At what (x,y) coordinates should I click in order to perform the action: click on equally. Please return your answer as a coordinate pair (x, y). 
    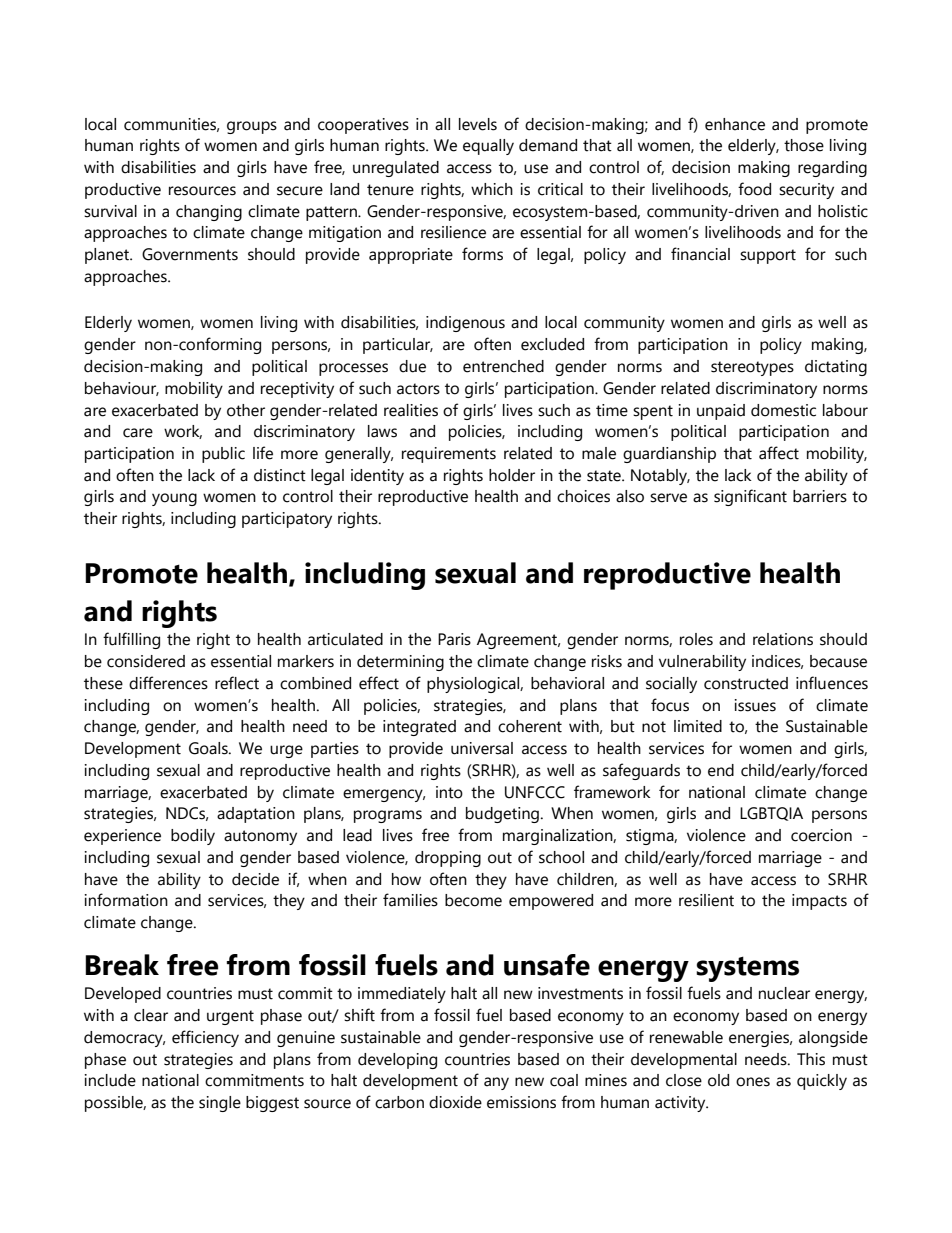
    Looking at the image, I should click on (488, 147).
